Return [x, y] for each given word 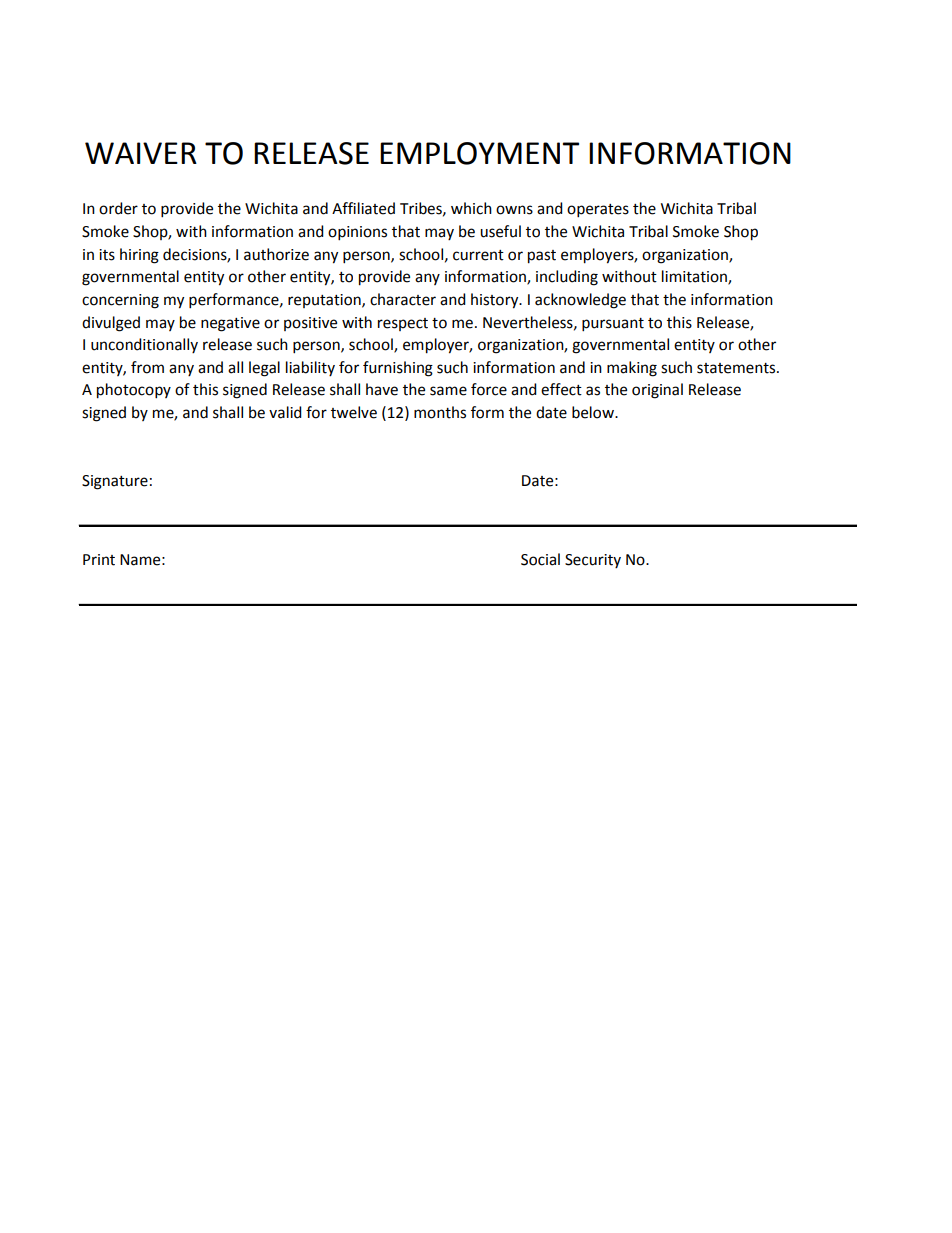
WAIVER [141, 153]
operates [598, 211]
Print [99, 560]
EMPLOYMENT [479, 153]
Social [540, 559]
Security [593, 561]
